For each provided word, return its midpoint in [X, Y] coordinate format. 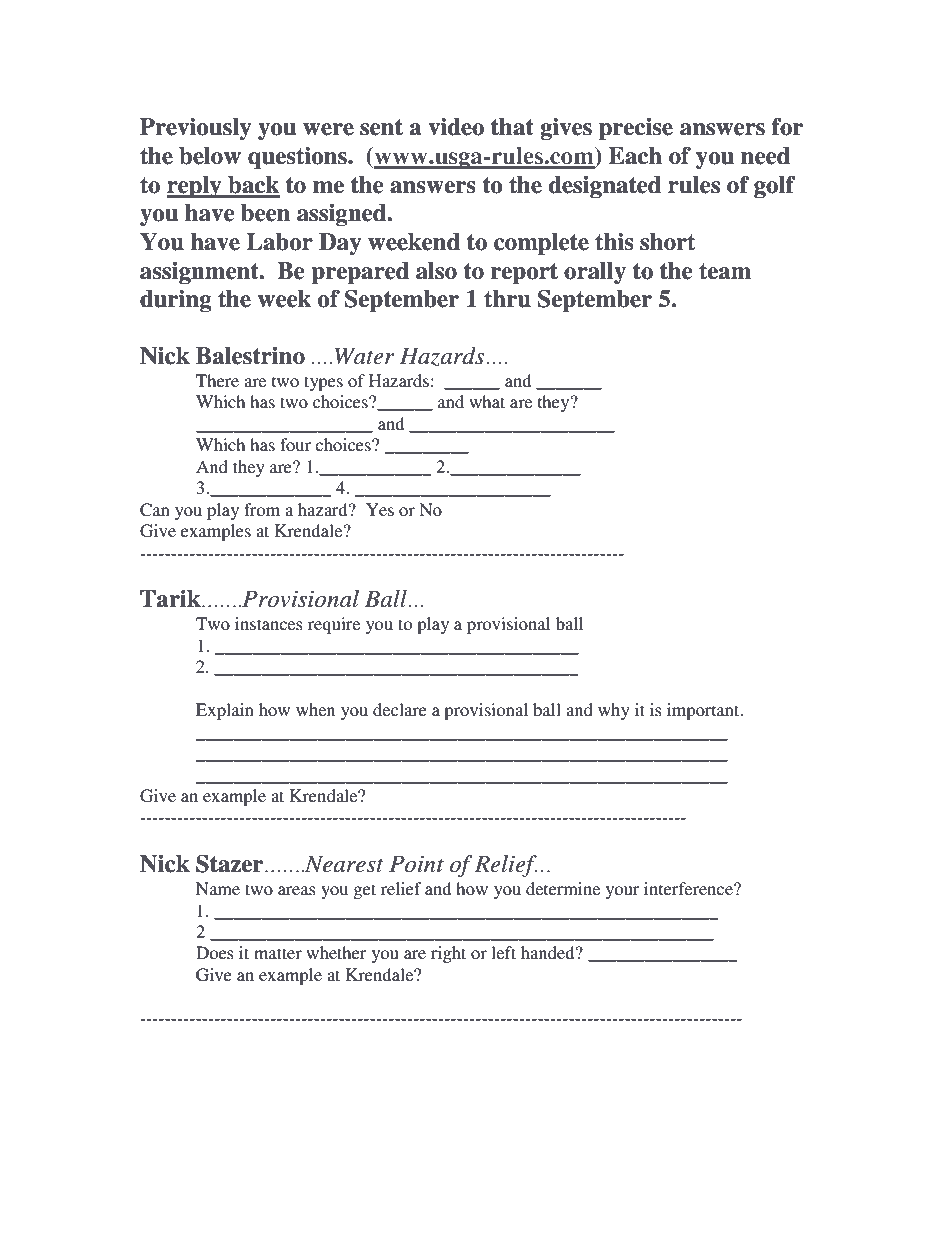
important [704, 711]
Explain [225, 711]
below [210, 156]
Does [215, 952]
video [456, 127]
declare [400, 709]
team [725, 271]
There [217, 380]
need [765, 156]
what [487, 401]
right [448, 954]
